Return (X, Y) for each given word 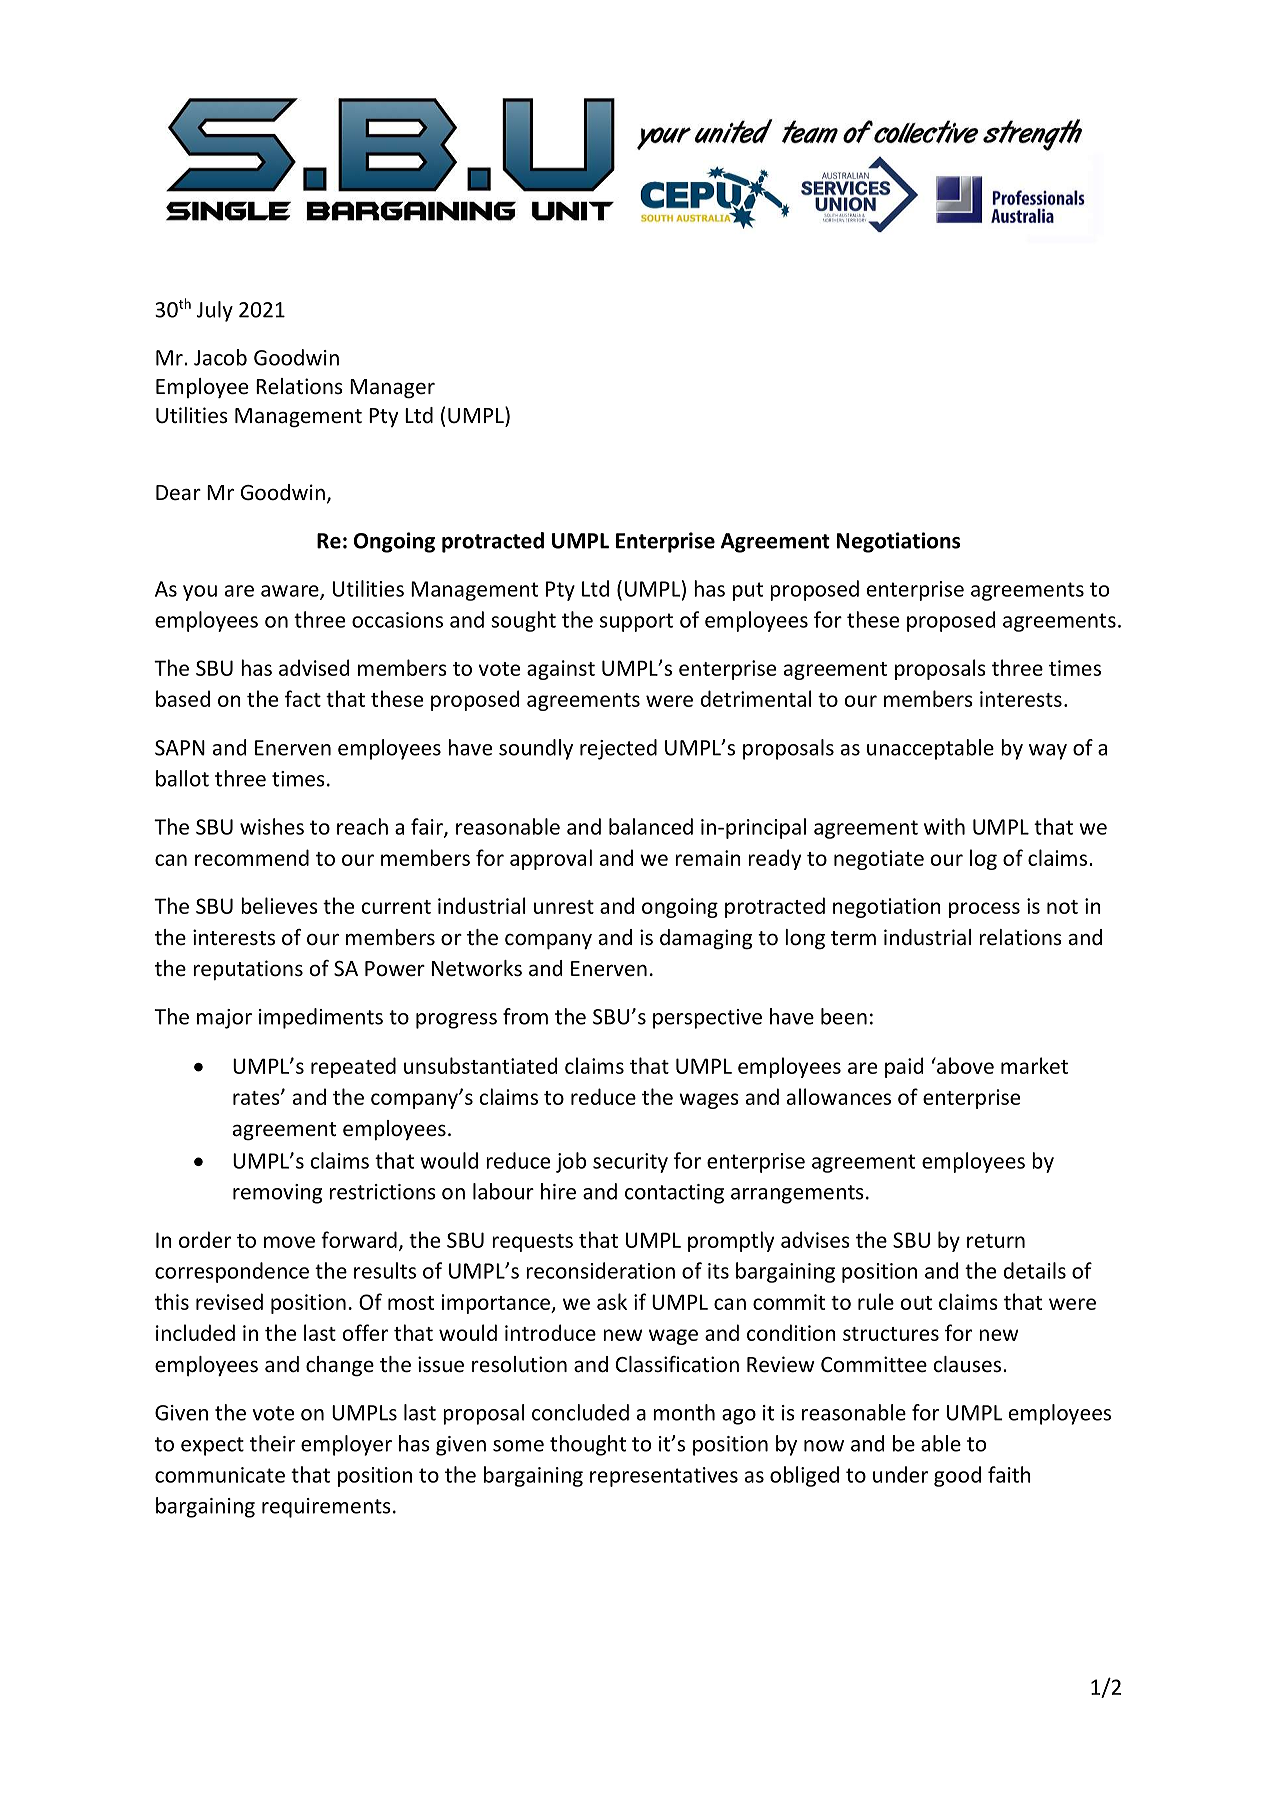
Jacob (220, 357)
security (630, 1163)
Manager (392, 389)
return (996, 1241)
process (984, 910)
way (1048, 752)
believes (279, 905)
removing (277, 1194)
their (272, 1443)
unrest (564, 907)
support (636, 622)
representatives (664, 1477)
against (561, 670)
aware (291, 592)
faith (1009, 1474)
